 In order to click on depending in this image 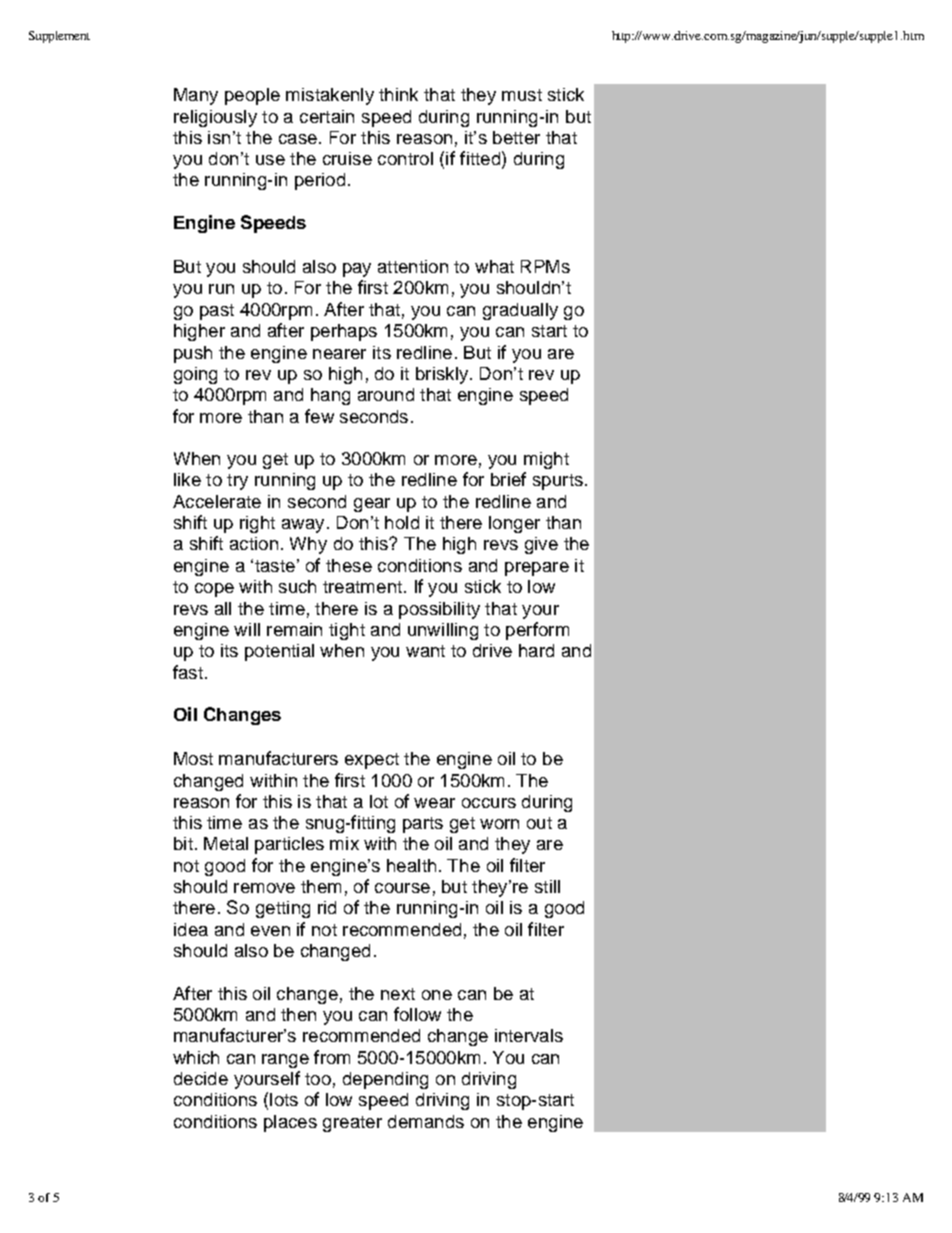, I will do `click(385, 1080)`.
